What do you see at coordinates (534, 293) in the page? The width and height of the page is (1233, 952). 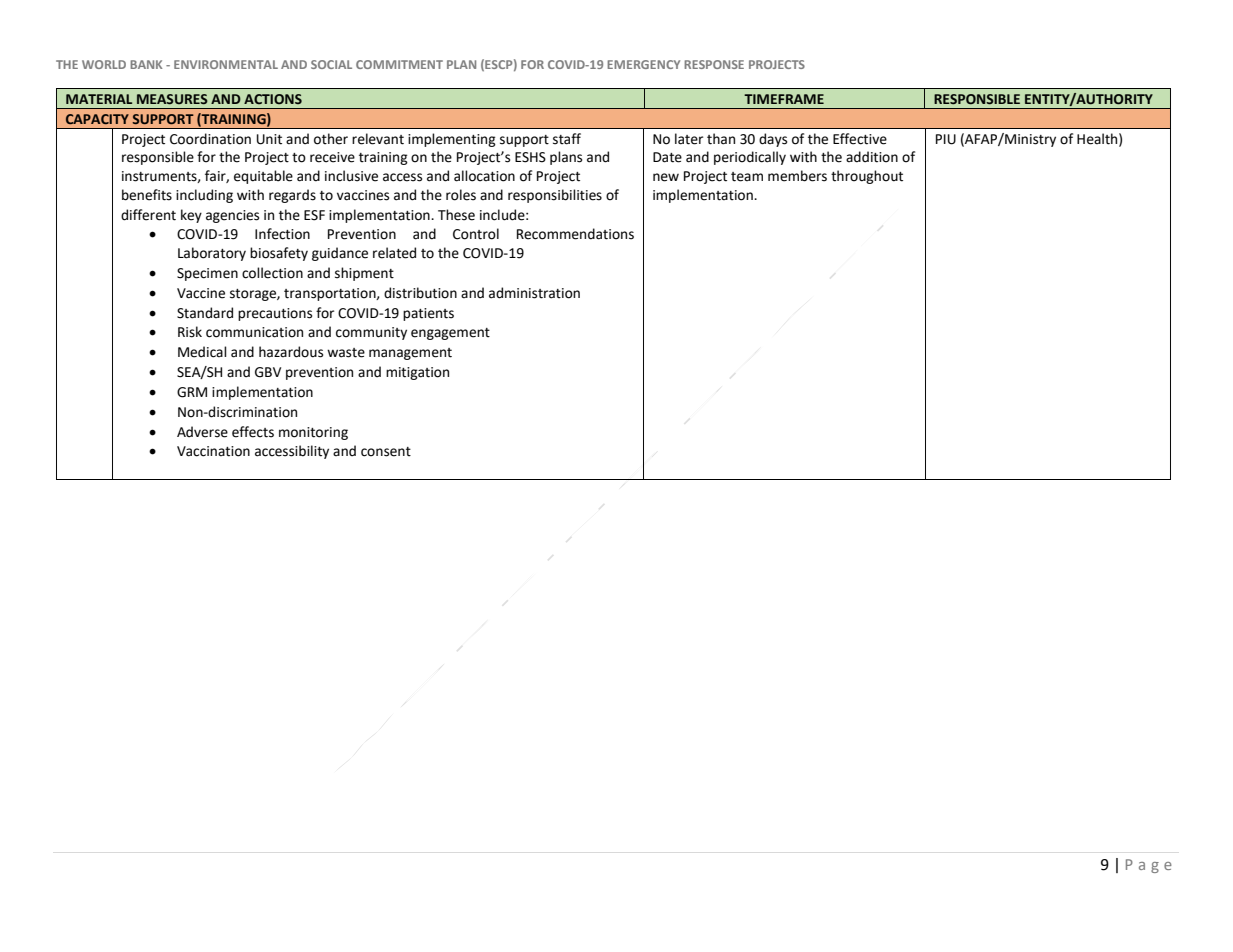 I see `administration` at bounding box center [534, 293].
